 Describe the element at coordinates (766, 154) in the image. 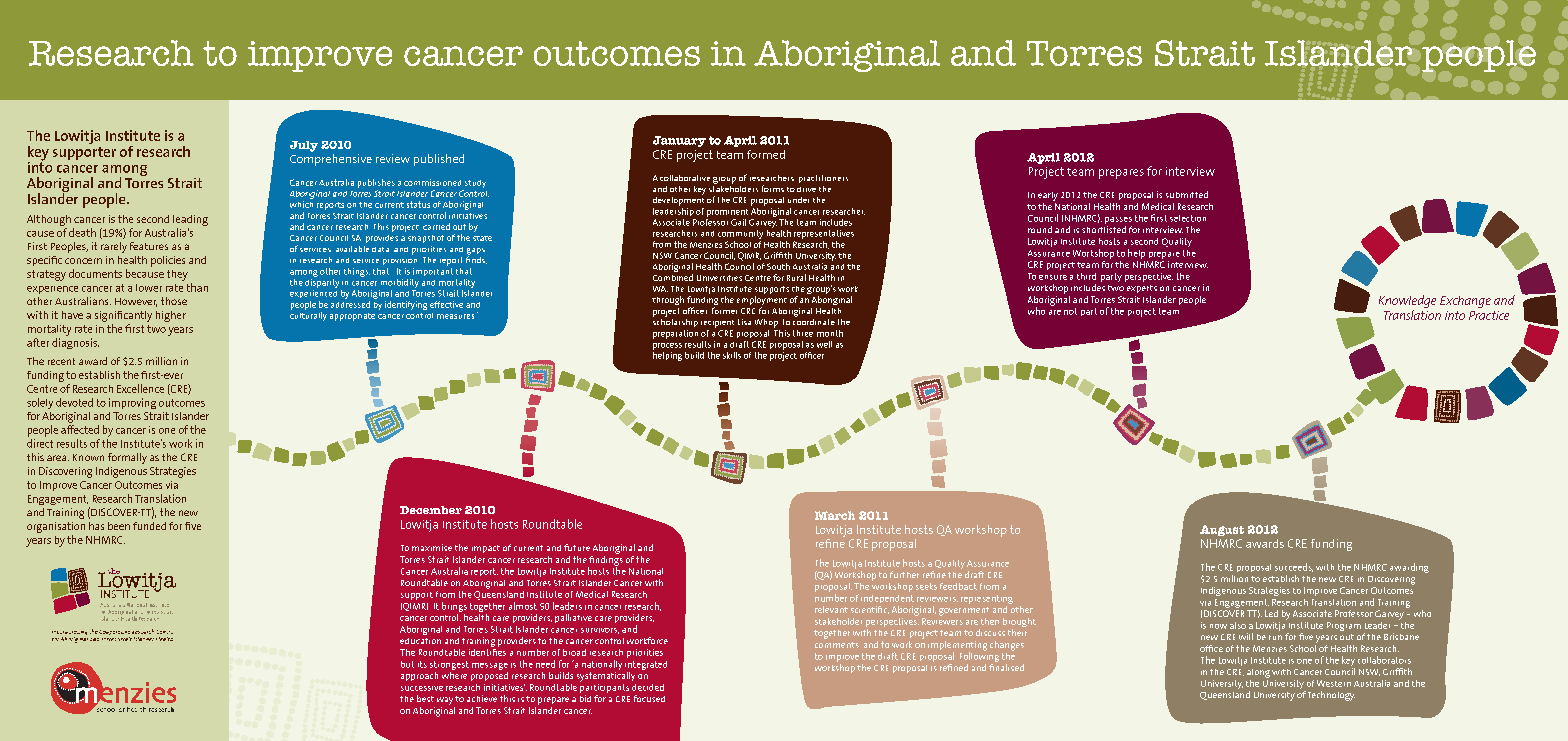

I see `formed` at that location.
